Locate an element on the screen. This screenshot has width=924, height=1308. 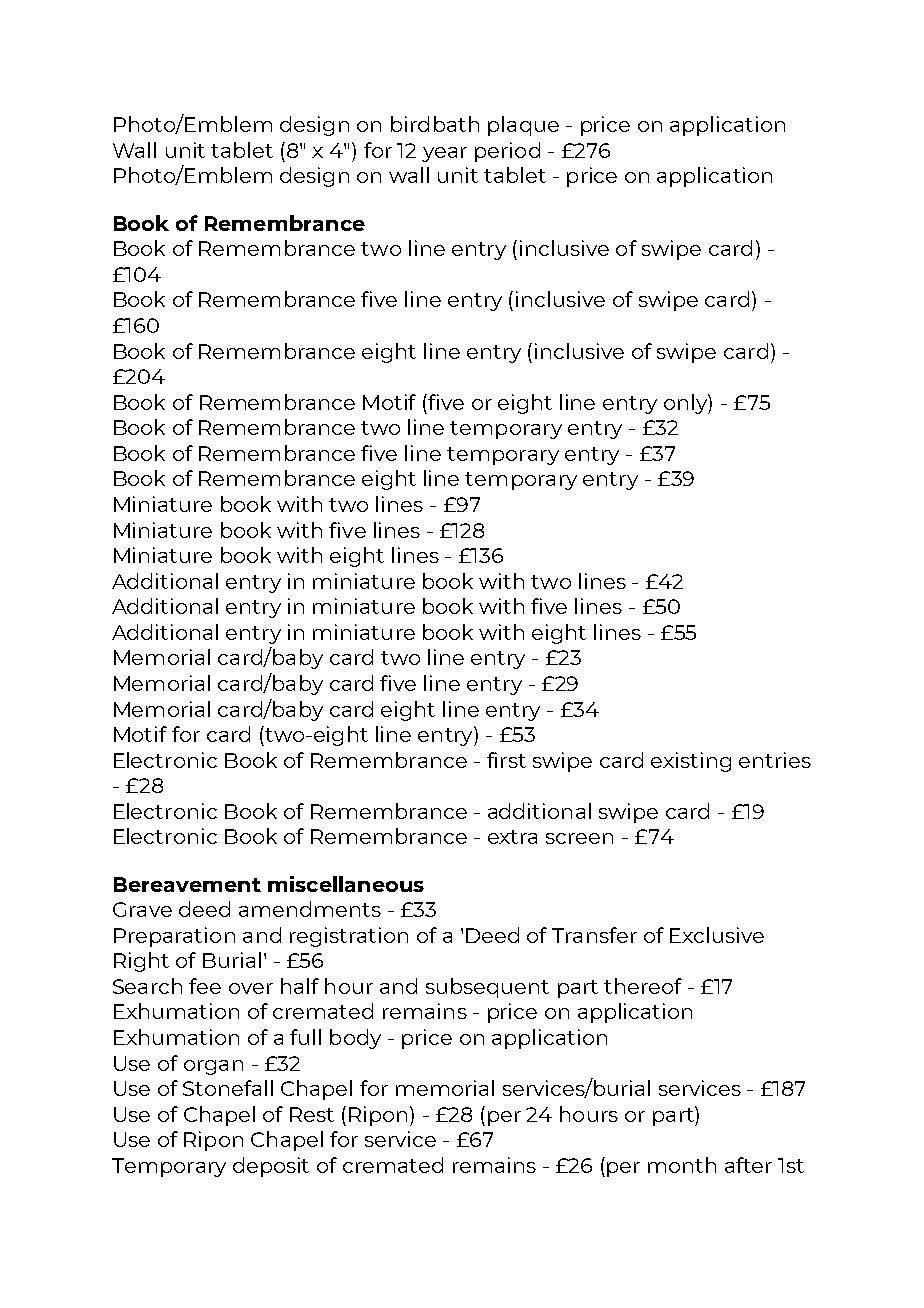
Bereavement is located at coordinates (187, 884).
